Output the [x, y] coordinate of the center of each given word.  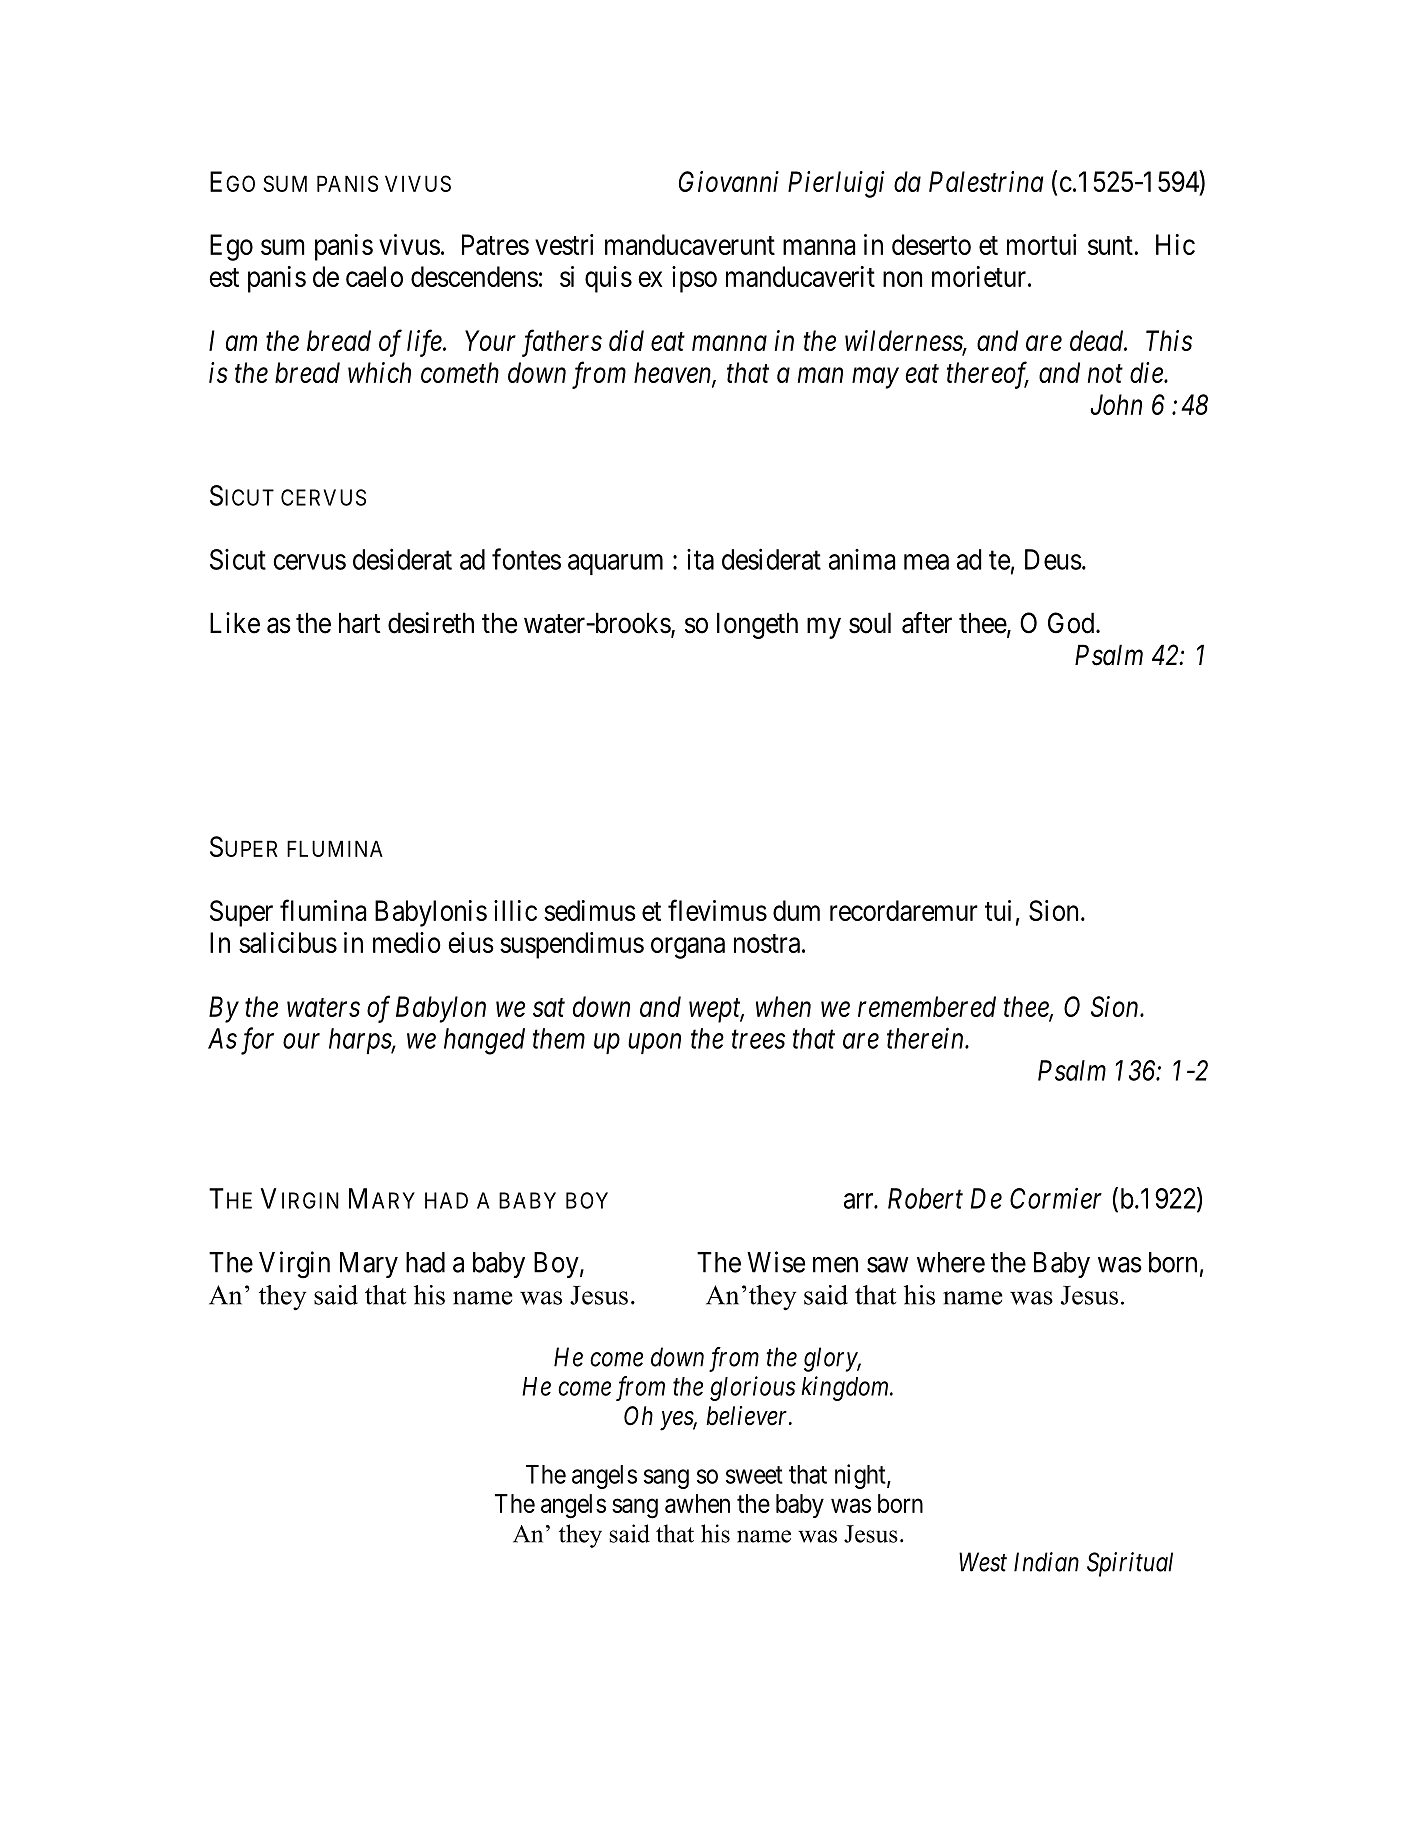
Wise [776, 1262]
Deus [1053, 559]
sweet [754, 1475]
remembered [927, 1006]
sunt [1110, 245]
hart [360, 623]
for [257, 1041]
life [425, 343]
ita [700, 559]
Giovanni [729, 181]
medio [407, 942]
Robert [925, 1198]
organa [688, 948]
